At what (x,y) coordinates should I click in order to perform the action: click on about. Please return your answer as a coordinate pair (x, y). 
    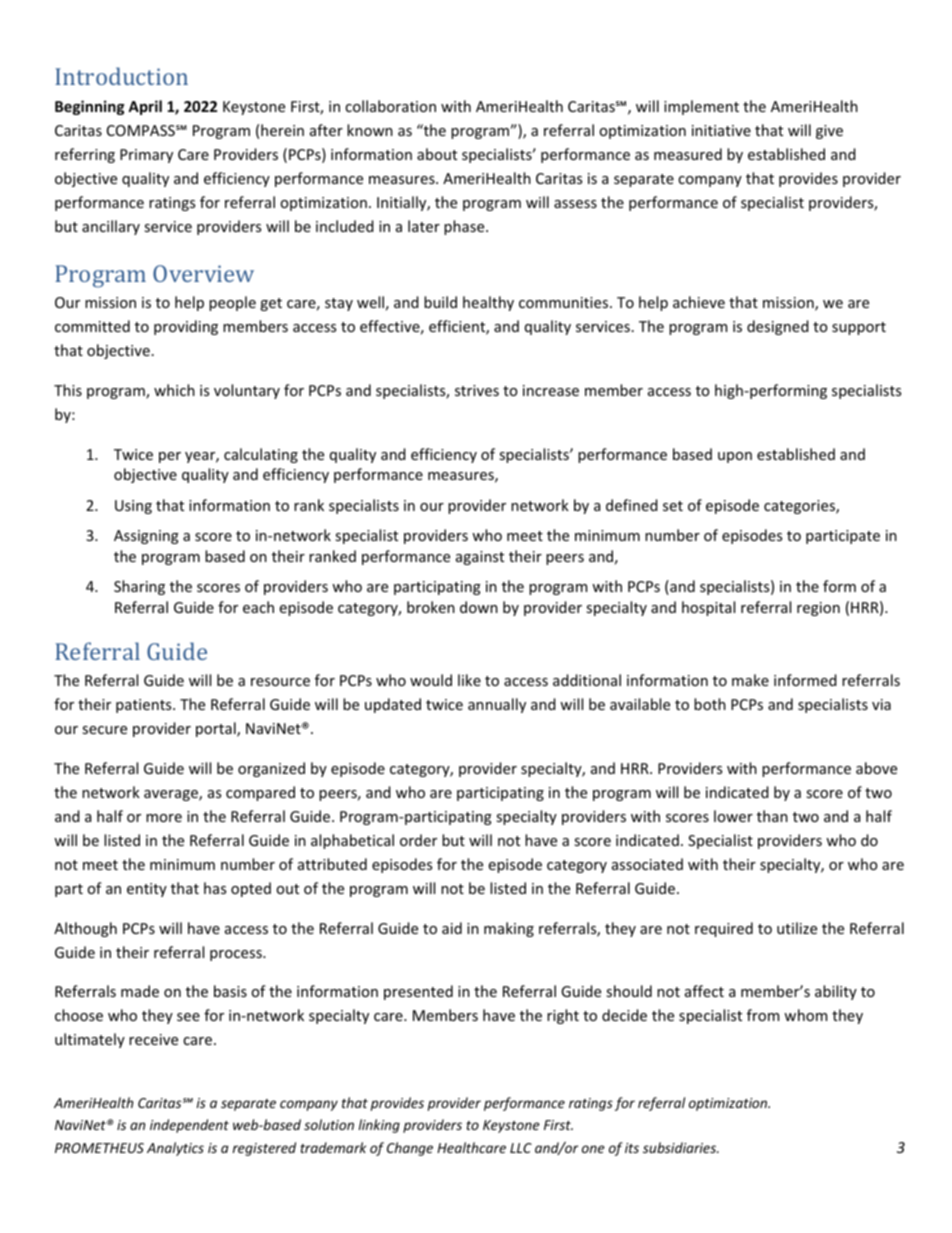
    Looking at the image, I should click on (437, 154).
